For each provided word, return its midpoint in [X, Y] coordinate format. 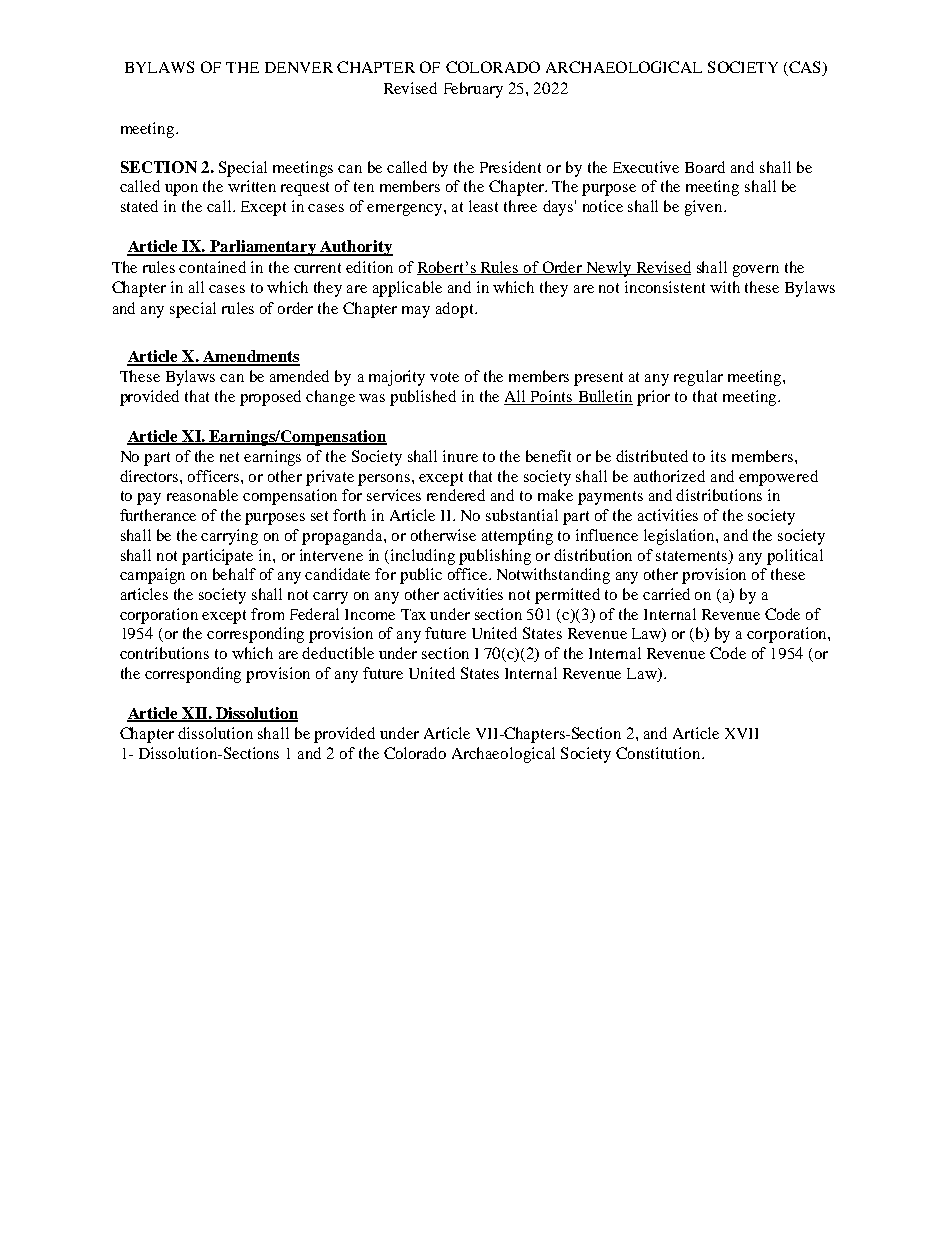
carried [666, 594]
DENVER [299, 67]
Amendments [250, 357]
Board [705, 167]
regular [698, 378]
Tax [413, 614]
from [267, 614]
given [705, 208]
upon [181, 190]
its [718, 456]
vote [444, 377]
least [483, 206]
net [229, 457]
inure [460, 456]
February [473, 90]
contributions [164, 653]
